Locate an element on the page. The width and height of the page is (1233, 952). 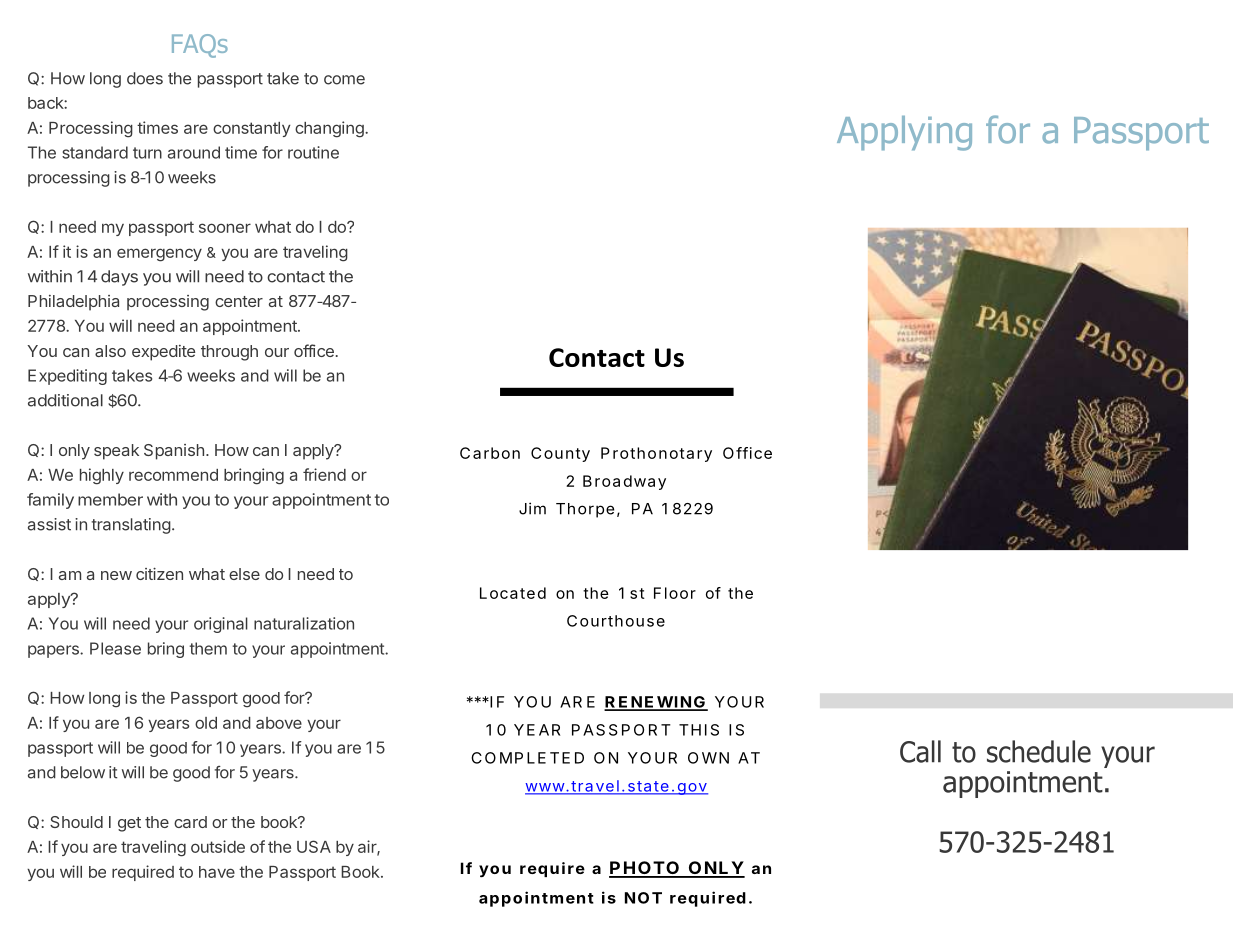
RENEWING is located at coordinates (655, 703).
